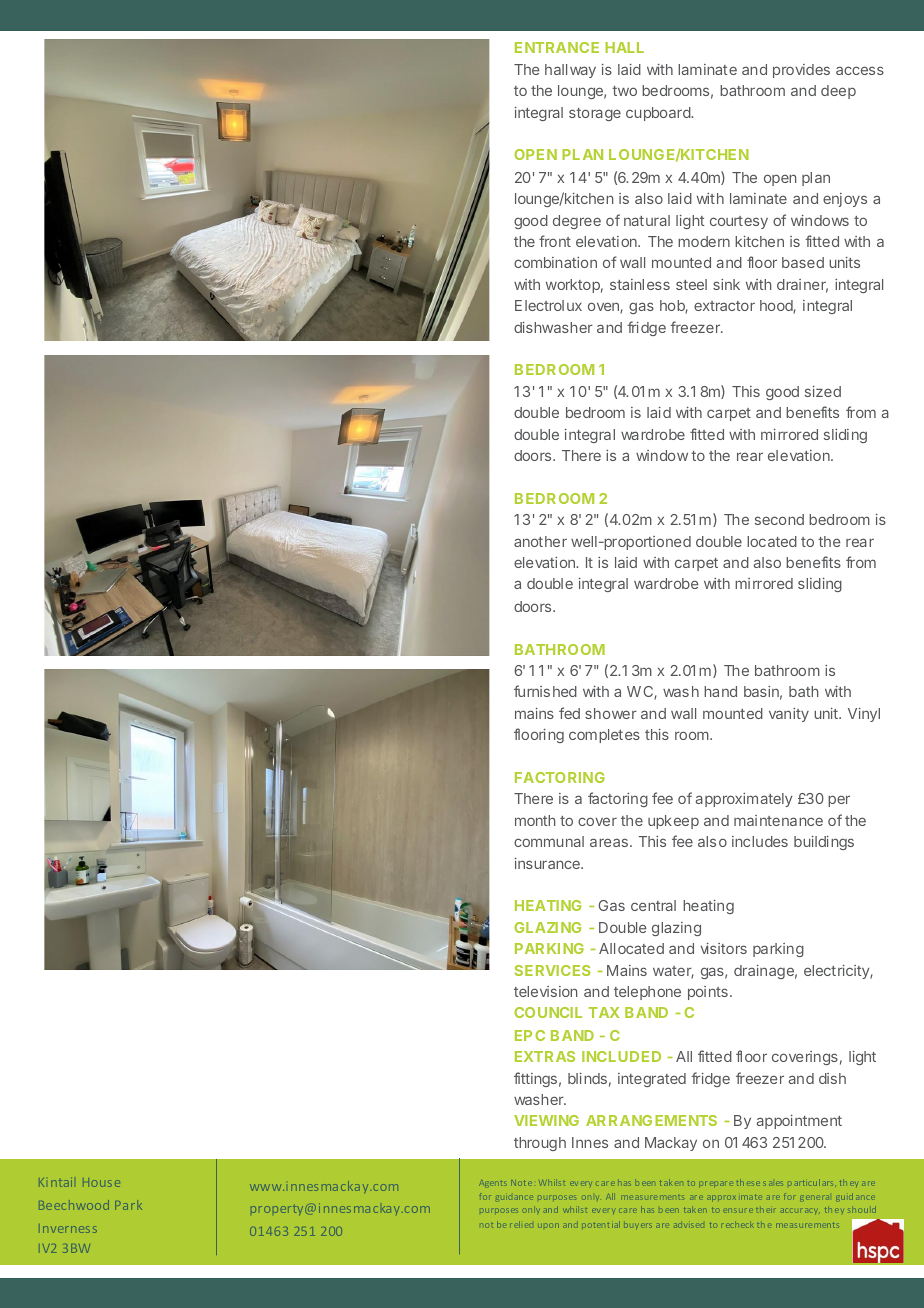 This document has width=924, height=1308. What do you see at coordinates (611, 713) in the document?
I see `shower` at bounding box center [611, 713].
